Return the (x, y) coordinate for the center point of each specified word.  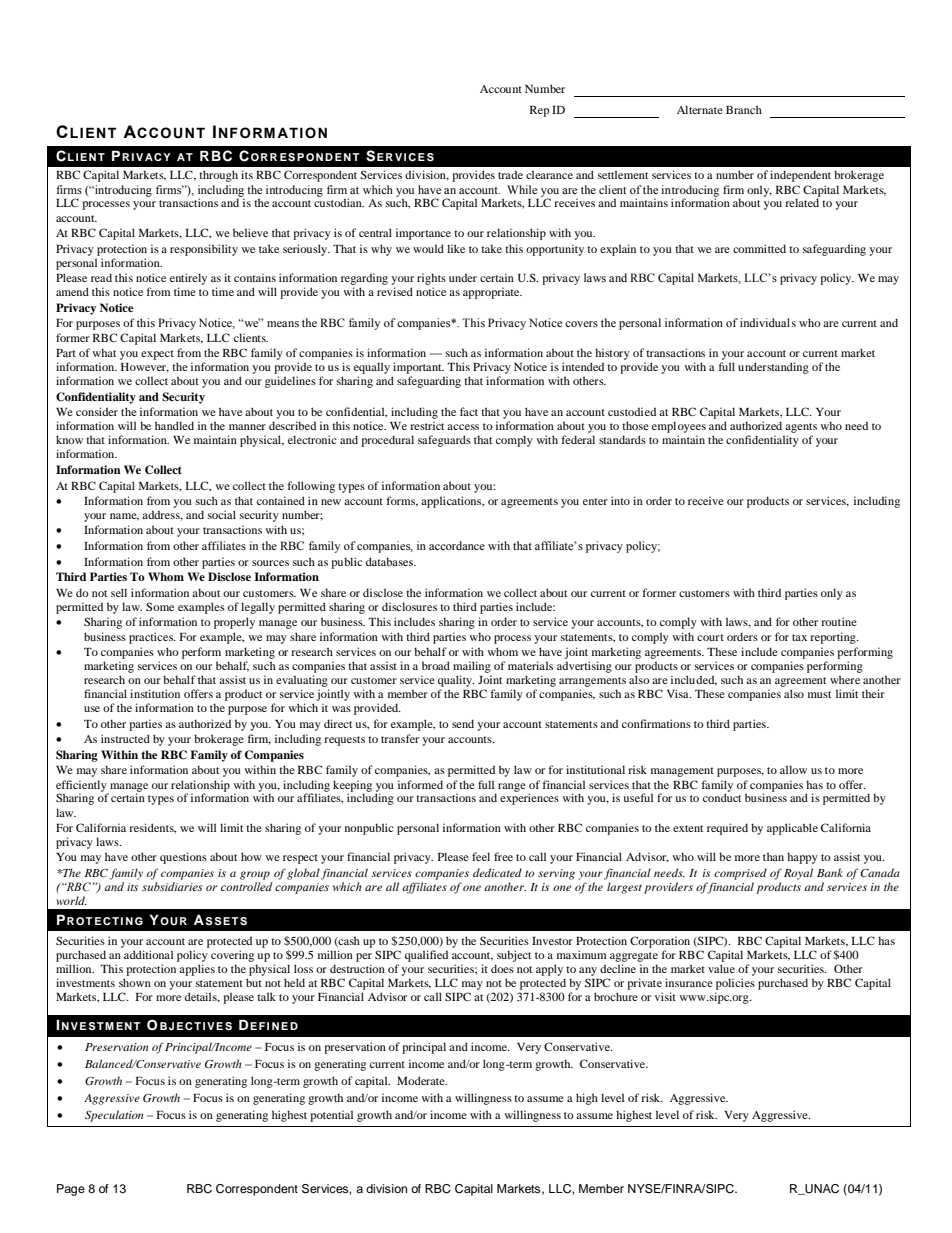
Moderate (422, 1080)
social (222, 514)
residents (152, 828)
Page (71, 1190)
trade (510, 174)
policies (735, 985)
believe (250, 232)
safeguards (444, 441)
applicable (792, 829)
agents (801, 428)
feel (481, 856)
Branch (744, 109)
